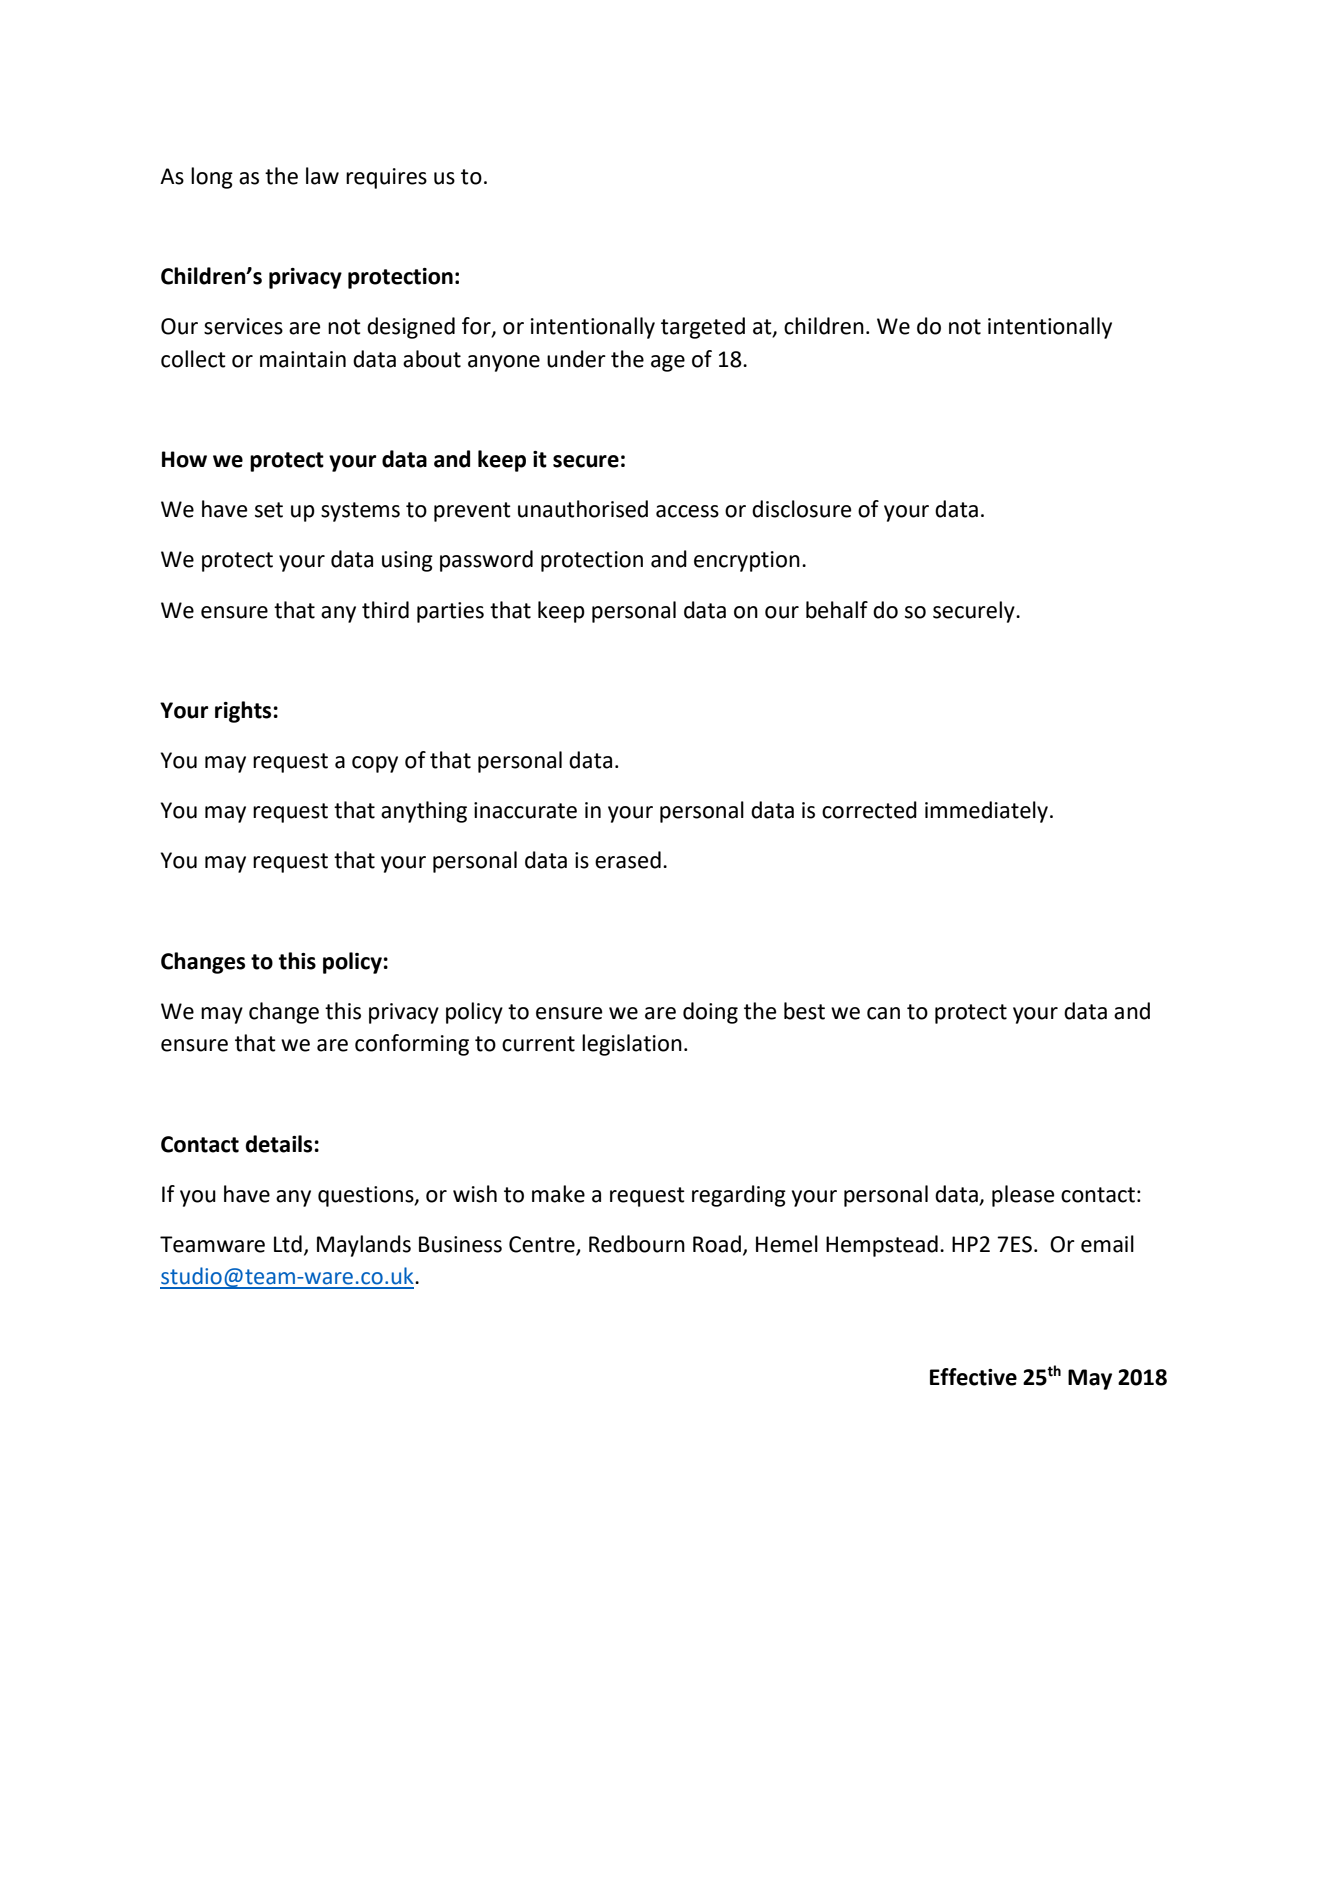  Describe the element at coordinates (717, 1244) in the screenshot. I see `Road` at that location.
